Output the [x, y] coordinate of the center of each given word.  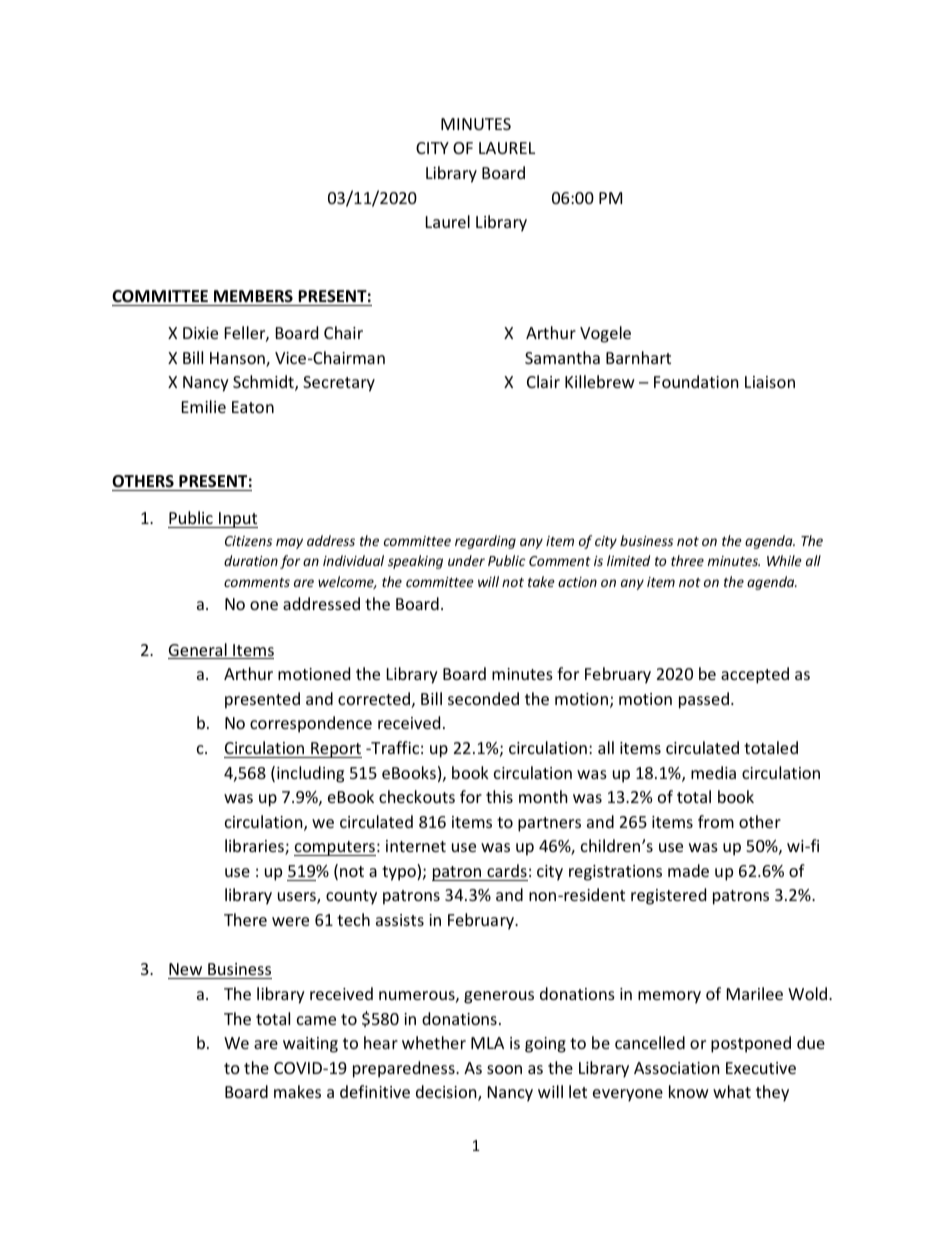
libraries [255, 847]
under [466, 560]
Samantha [562, 357]
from [716, 821]
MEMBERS [253, 296]
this [499, 796]
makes [297, 1091]
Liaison [770, 382]
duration [251, 560]
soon [504, 1069]
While [784, 560]
